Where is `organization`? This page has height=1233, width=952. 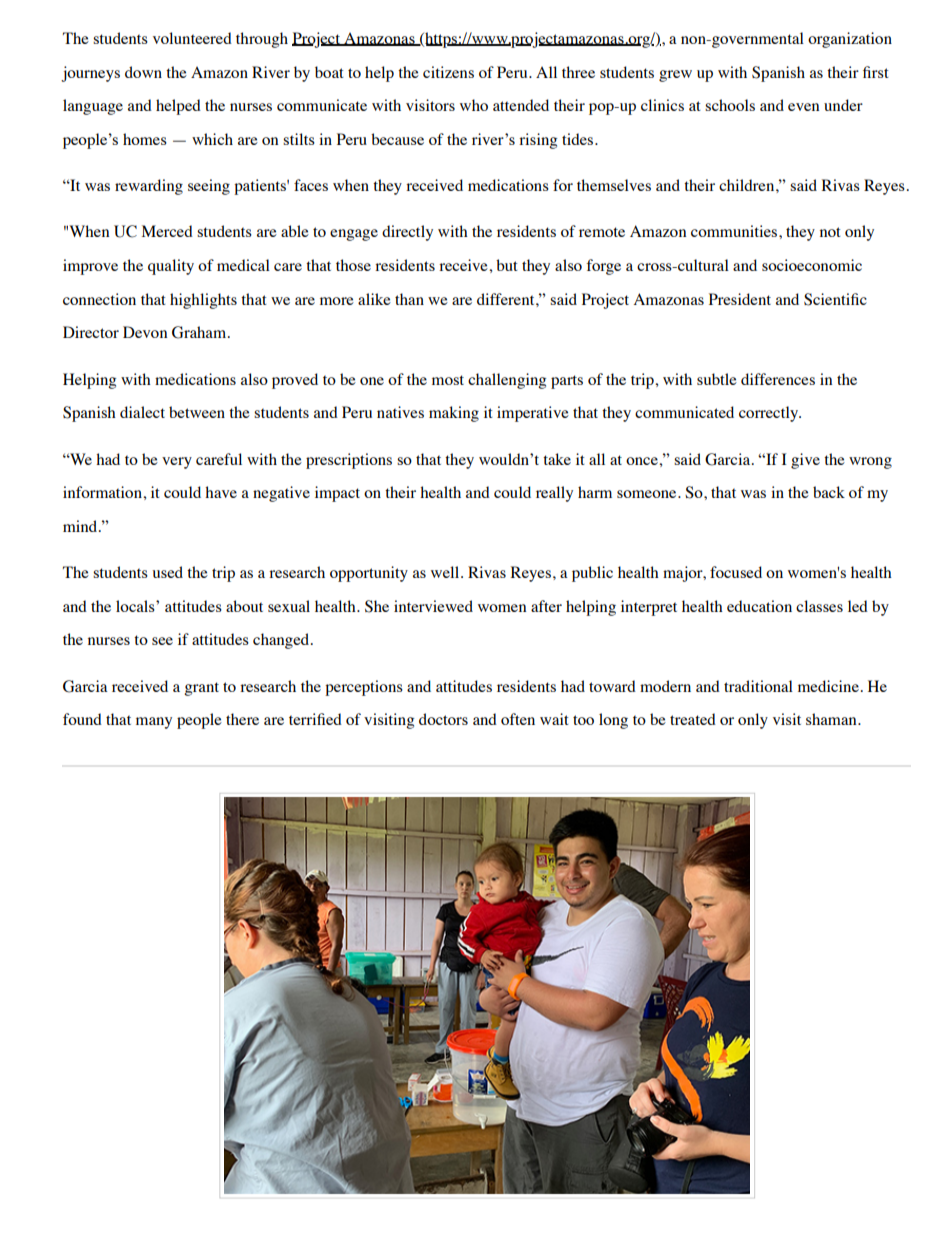 organization is located at coordinates (850, 40).
